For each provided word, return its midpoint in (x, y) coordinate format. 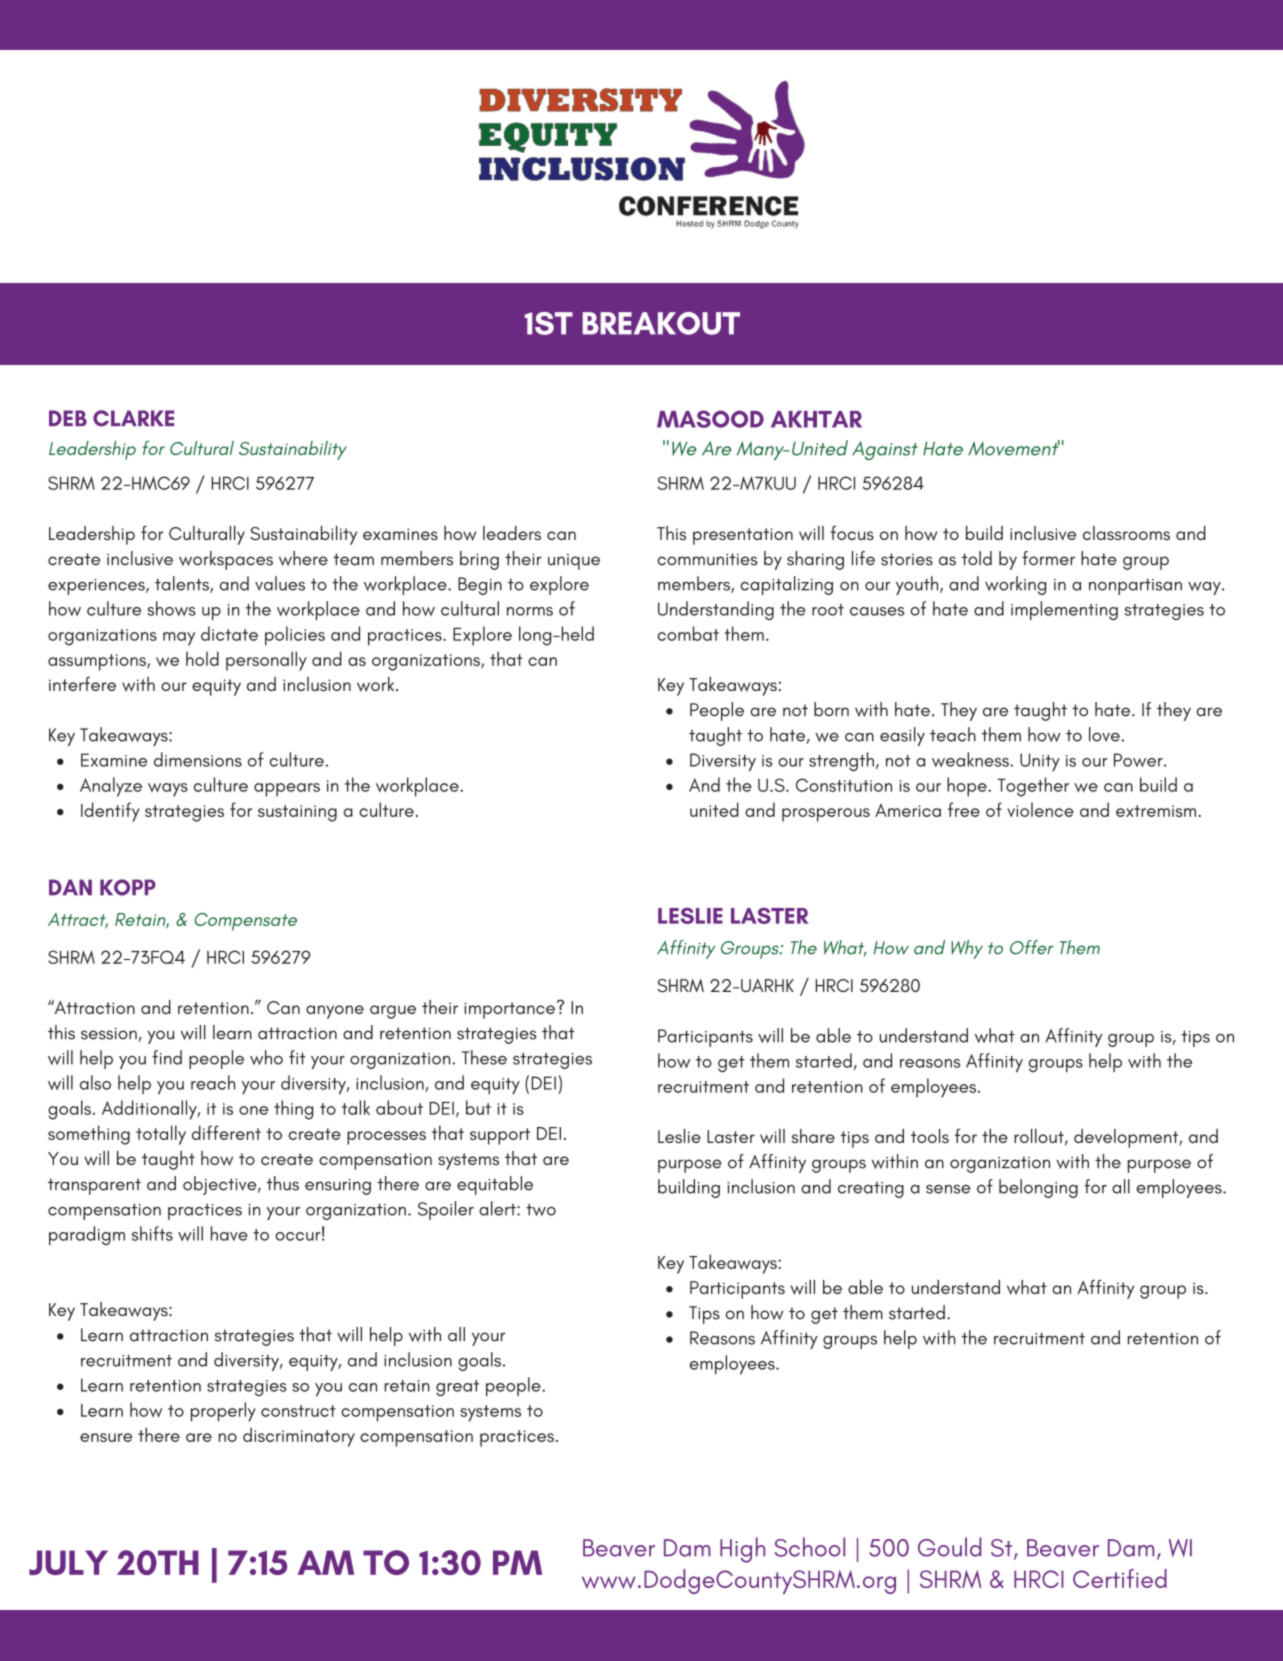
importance (509, 1010)
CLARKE (133, 418)
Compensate (246, 922)
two (541, 1210)
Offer (1032, 947)
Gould (949, 1547)
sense (948, 1189)
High (742, 1550)
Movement (1014, 448)
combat (688, 633)
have (229, 1233)
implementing (1064, 610)
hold (202, 658)
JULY (68, 1562)
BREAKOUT (661, 323)
